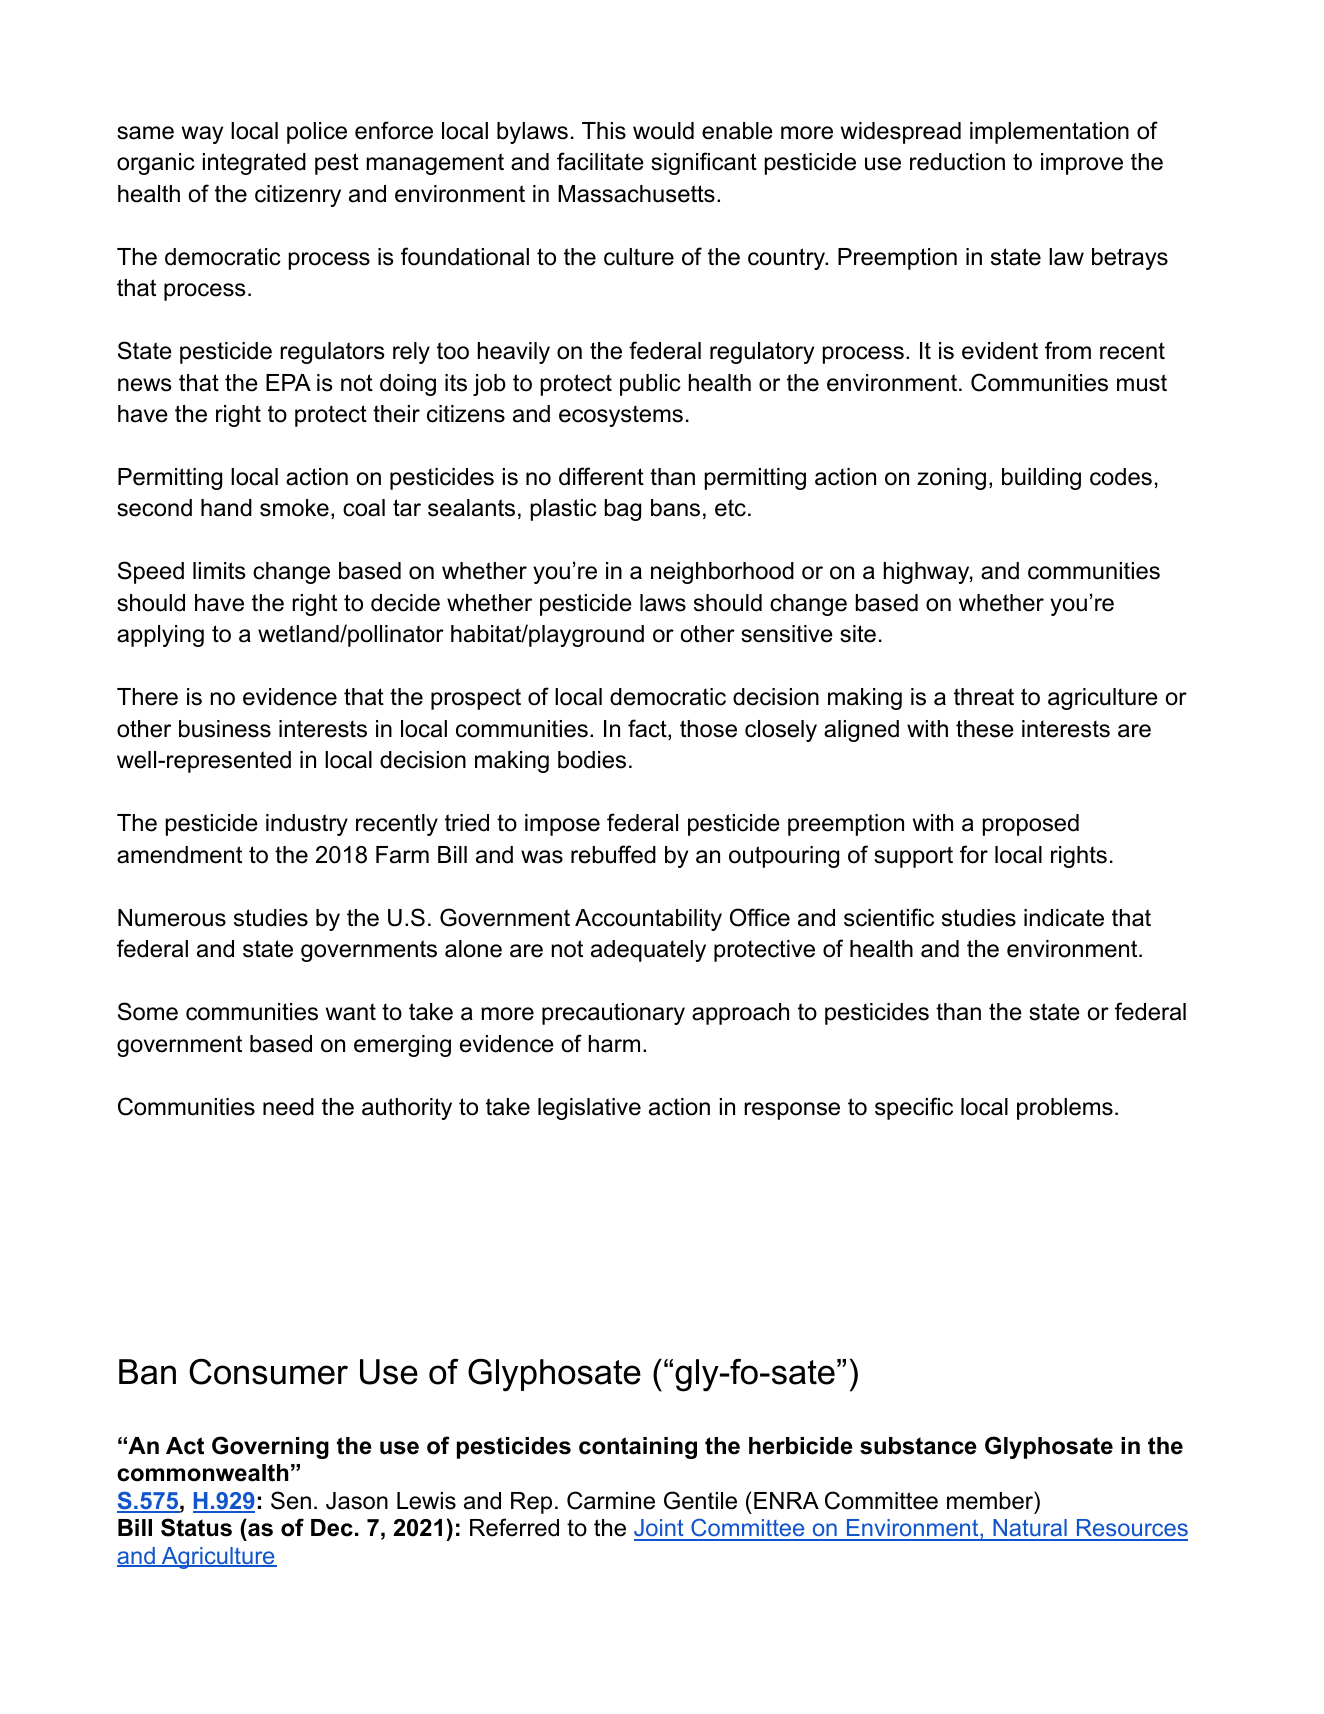 The width and height of the image is (1324, 1714). I want to click on rebuffed, so click(613, 854).
